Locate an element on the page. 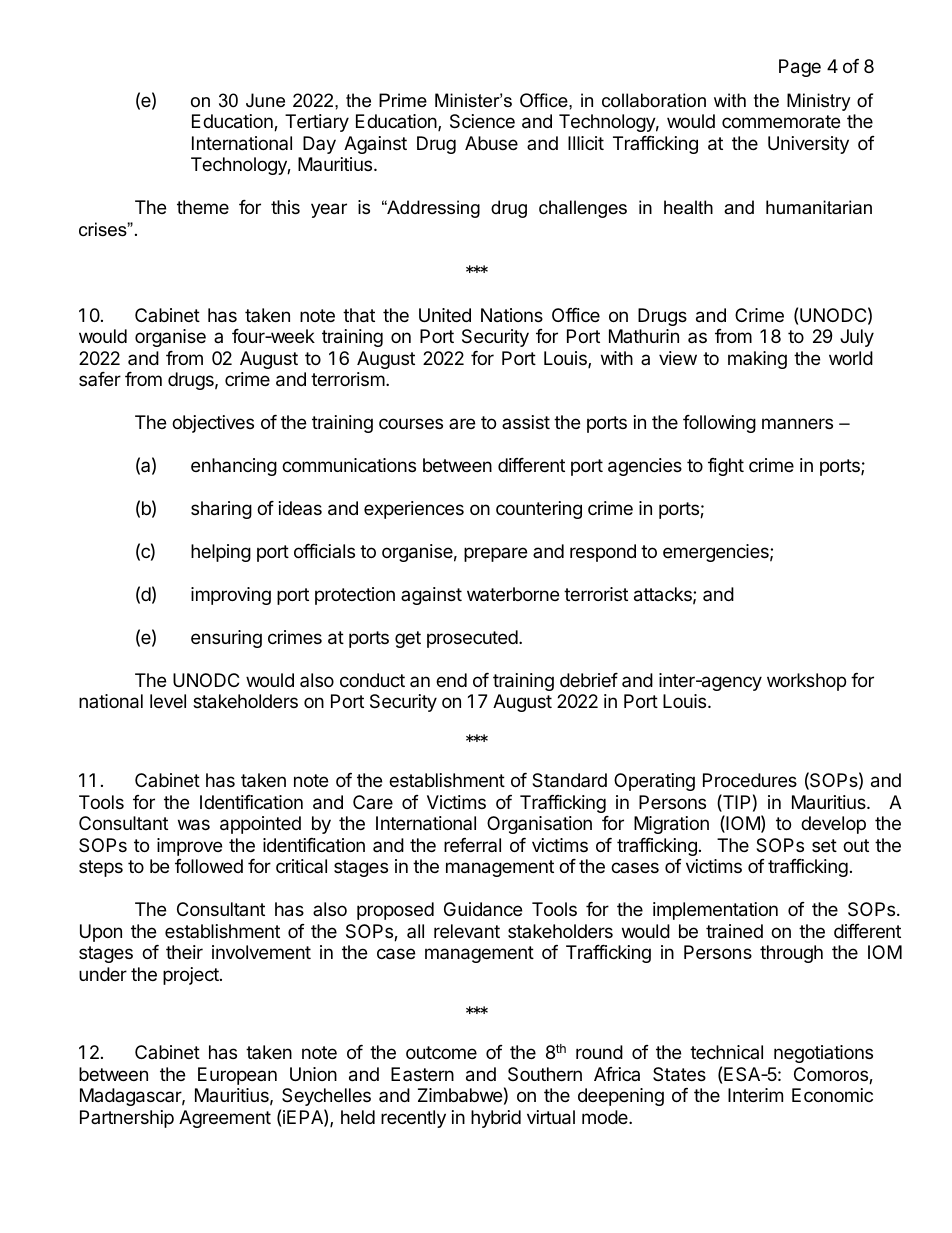  Science is located at coordinates (482, 121).
